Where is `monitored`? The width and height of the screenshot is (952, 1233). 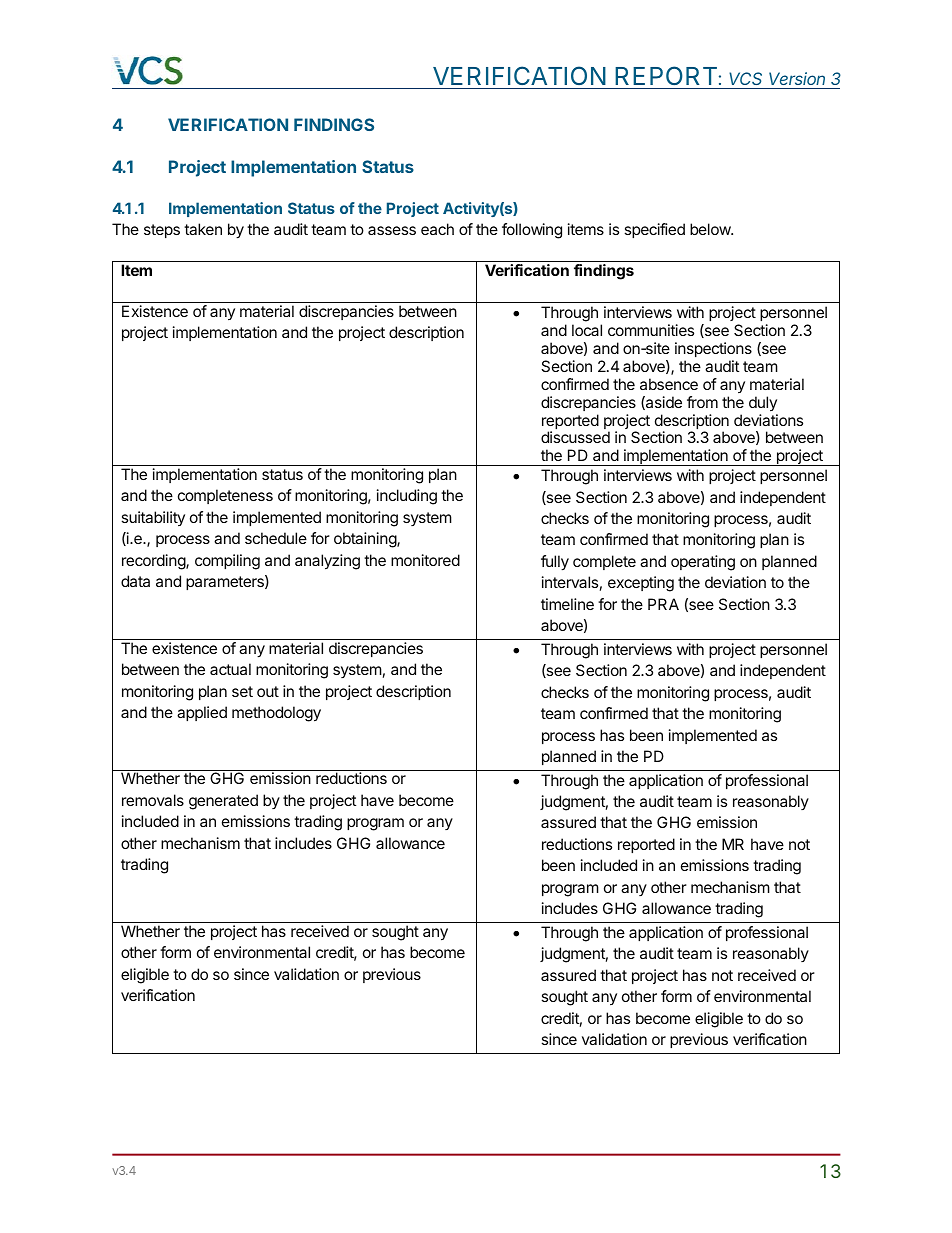 monitored is located at coordinates (425, 560).
